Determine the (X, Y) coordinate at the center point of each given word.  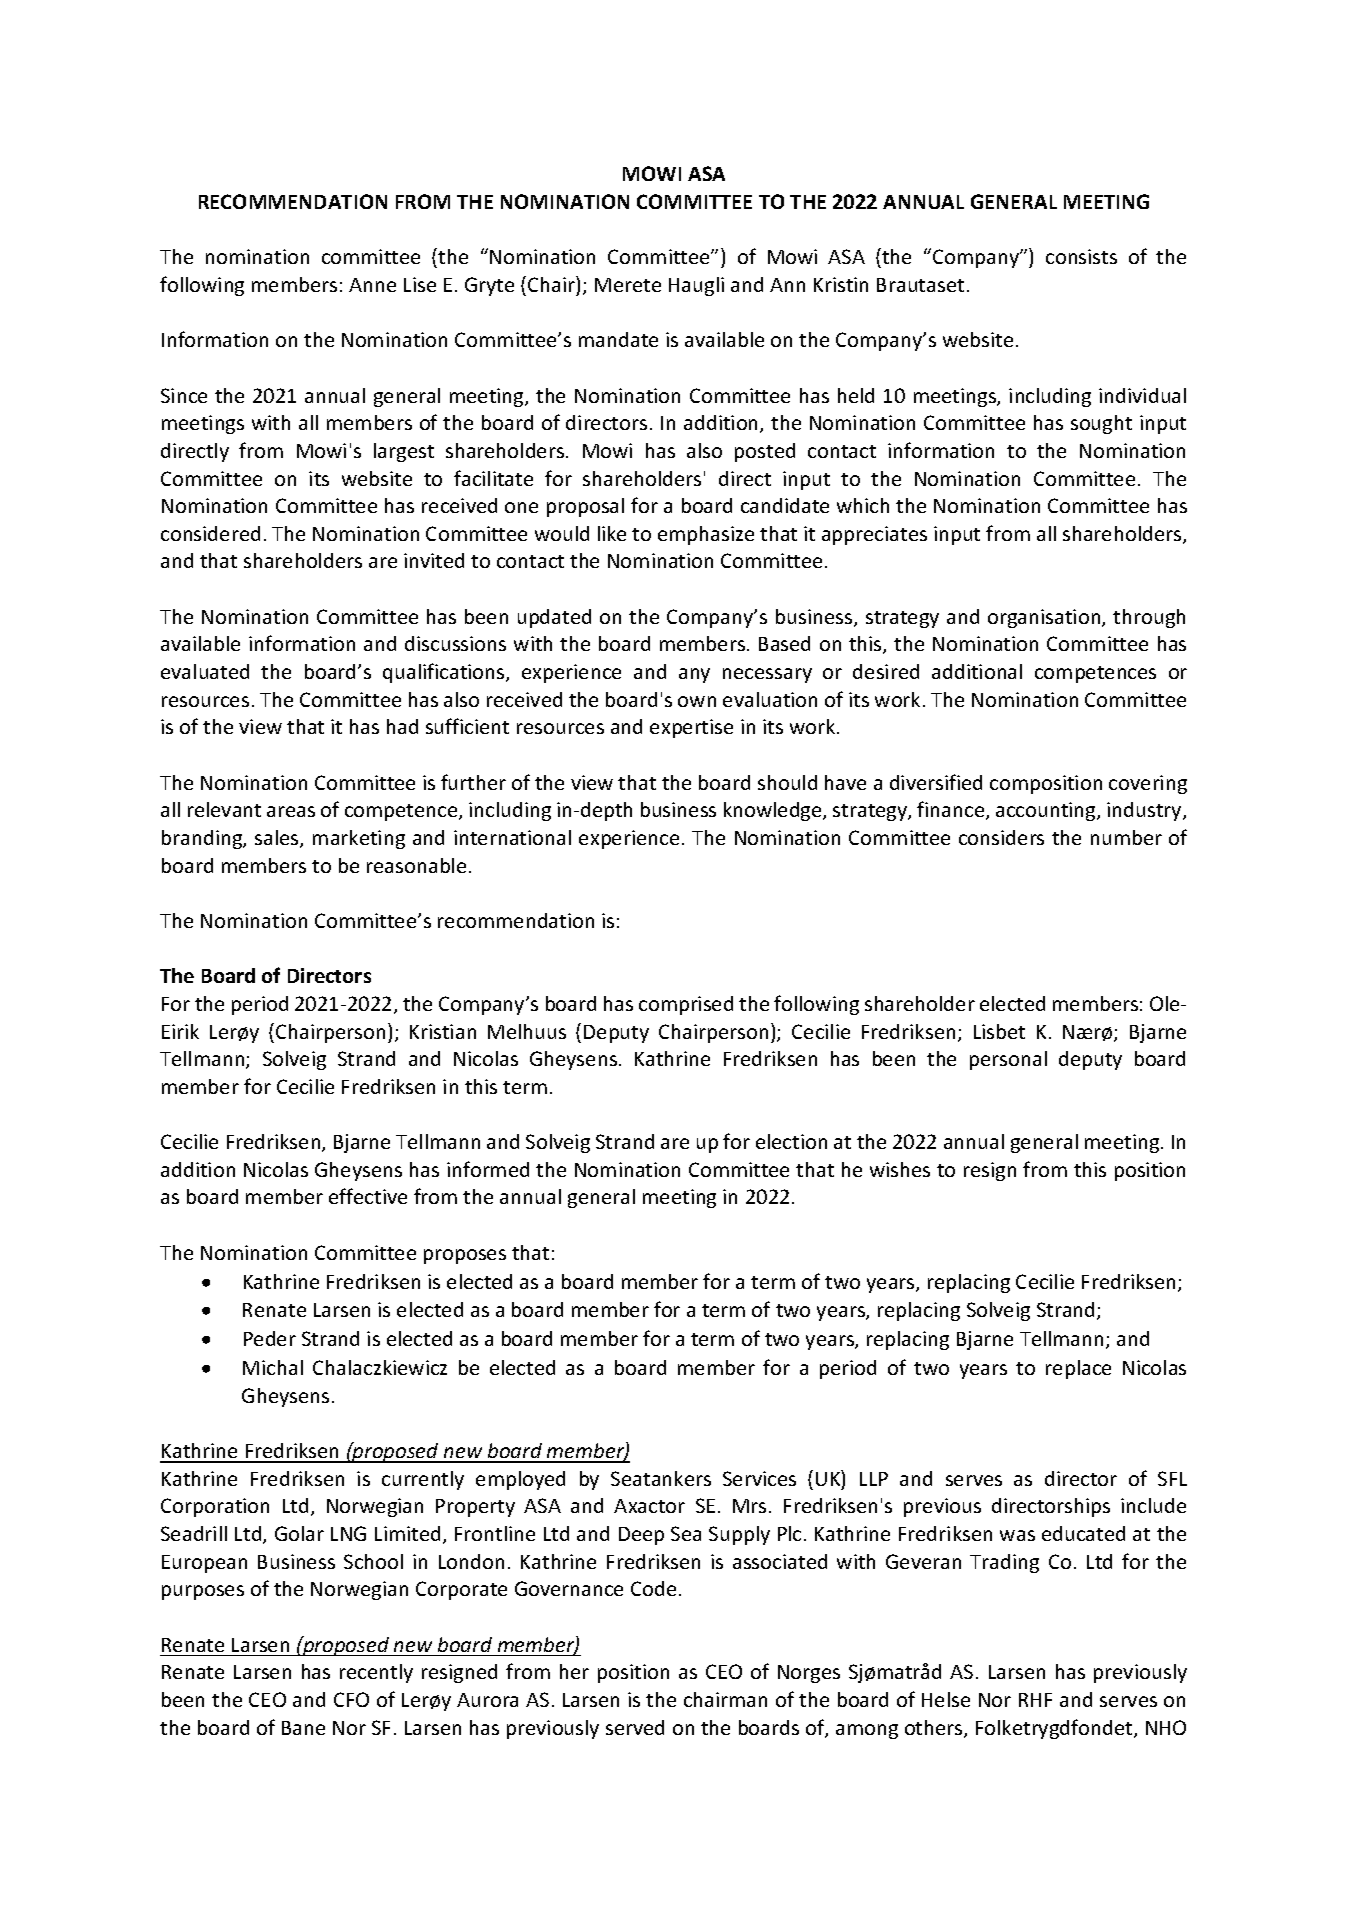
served (635, 1727)
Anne (372, 285)
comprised (686, 1005)
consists (1081, 256)
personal (1008, 1060)
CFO (351, 1699)
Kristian (443, 1031)
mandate (618, 339)
